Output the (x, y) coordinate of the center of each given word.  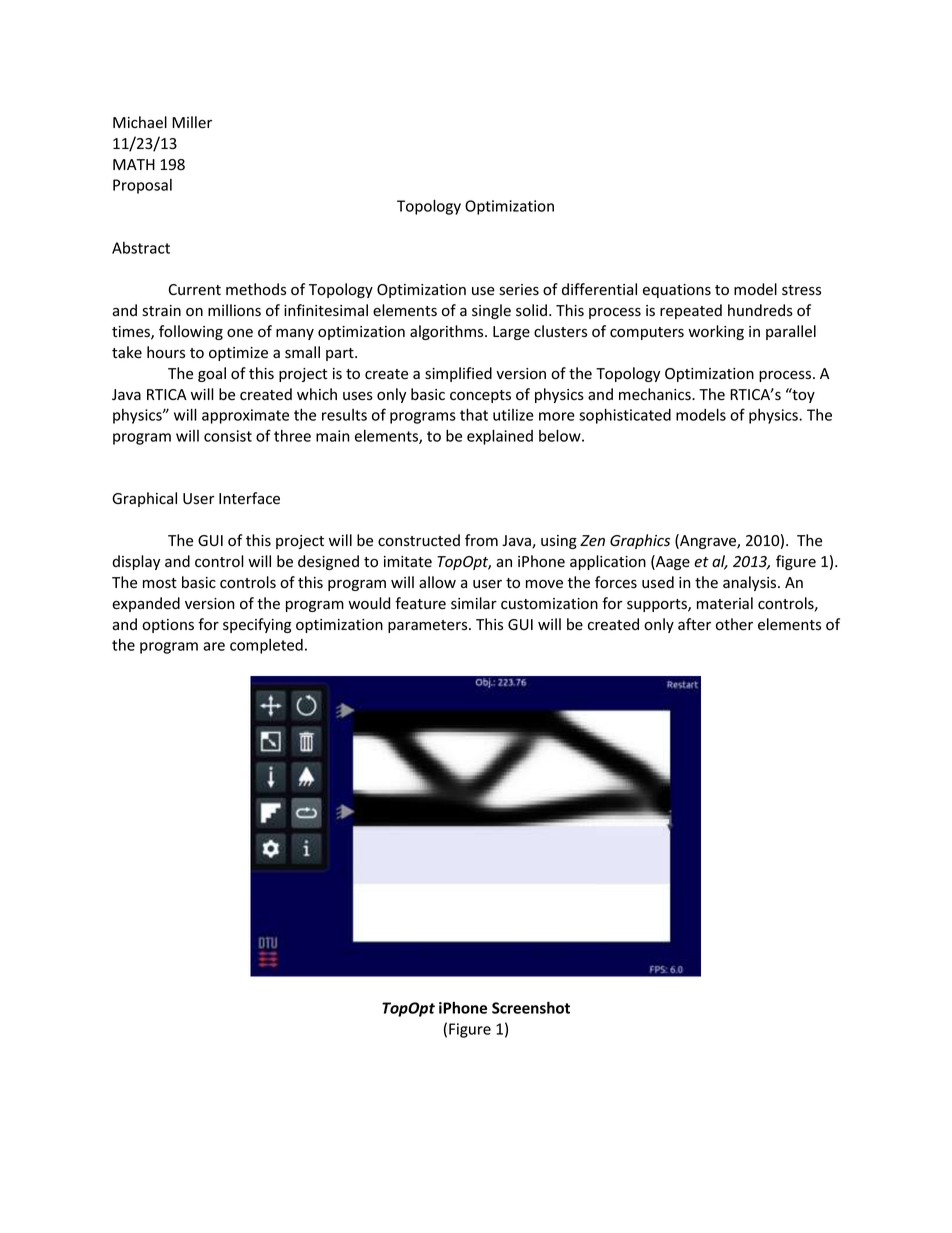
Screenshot (531, 1007)
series (519, 290)
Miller (192, 122)
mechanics (656, 394)
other (734, 624)
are (214, 646)
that (474, 414)
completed (266, 646)
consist (228, 436)
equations (677, 291)
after (694, 624)
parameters (429, 626)
